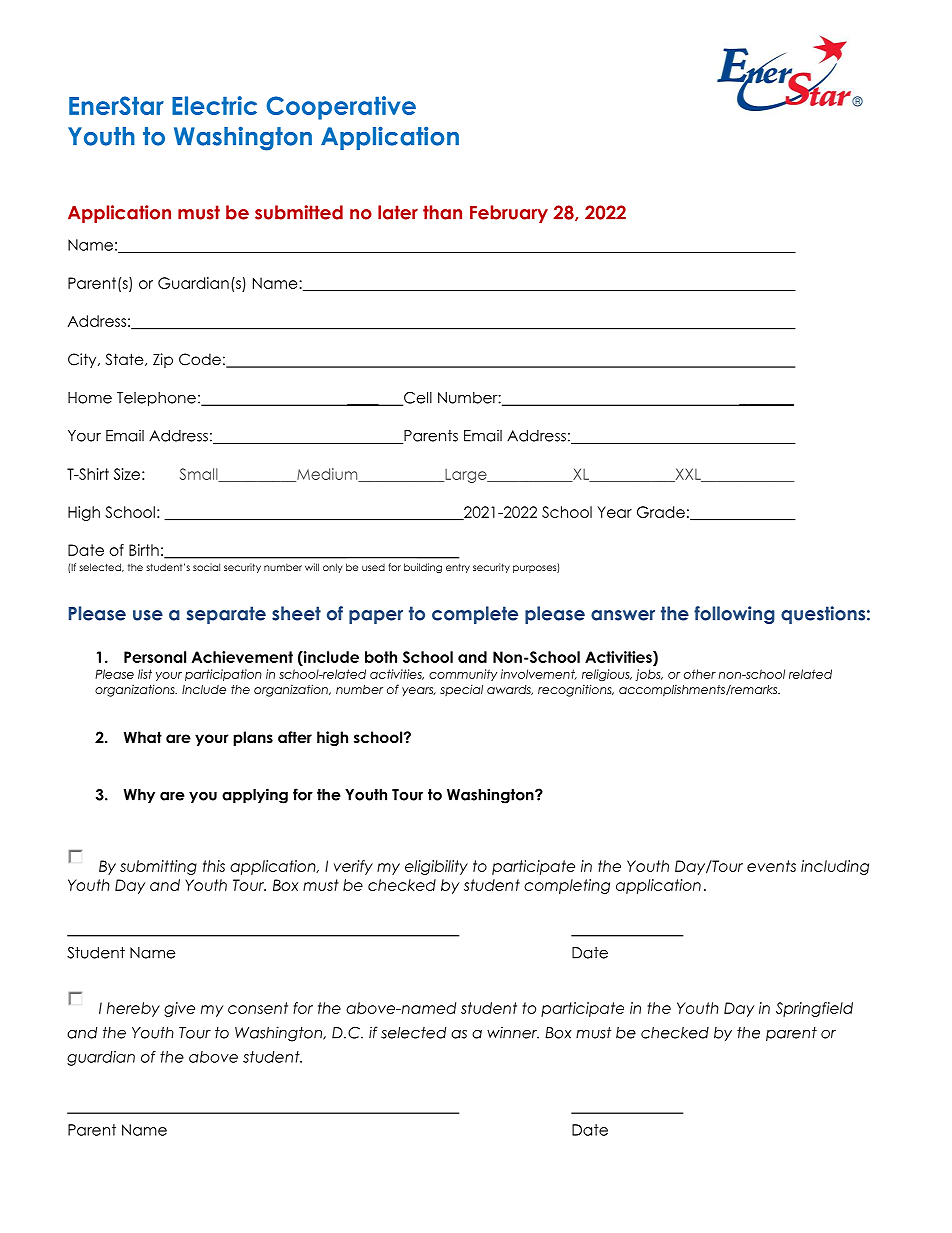 Image resolution: width=952 pixels, height=1233 pixels. Describe the element at coordinates (206, 567) in the screenshot. I see `social` at that location.
